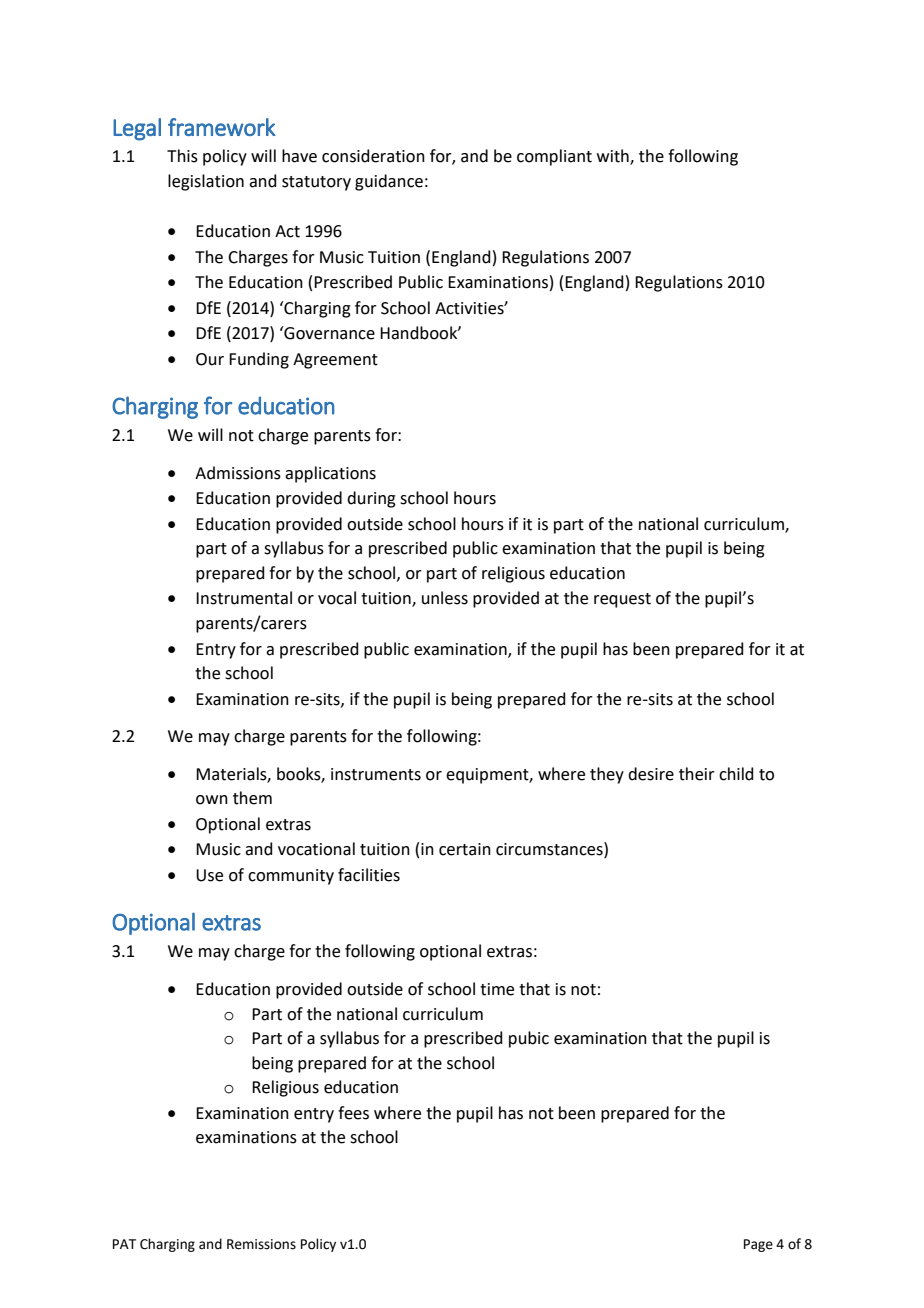  What do you see at coordinates (371, 499) in the document?
I see `during` at bounding box center [371, 499].
